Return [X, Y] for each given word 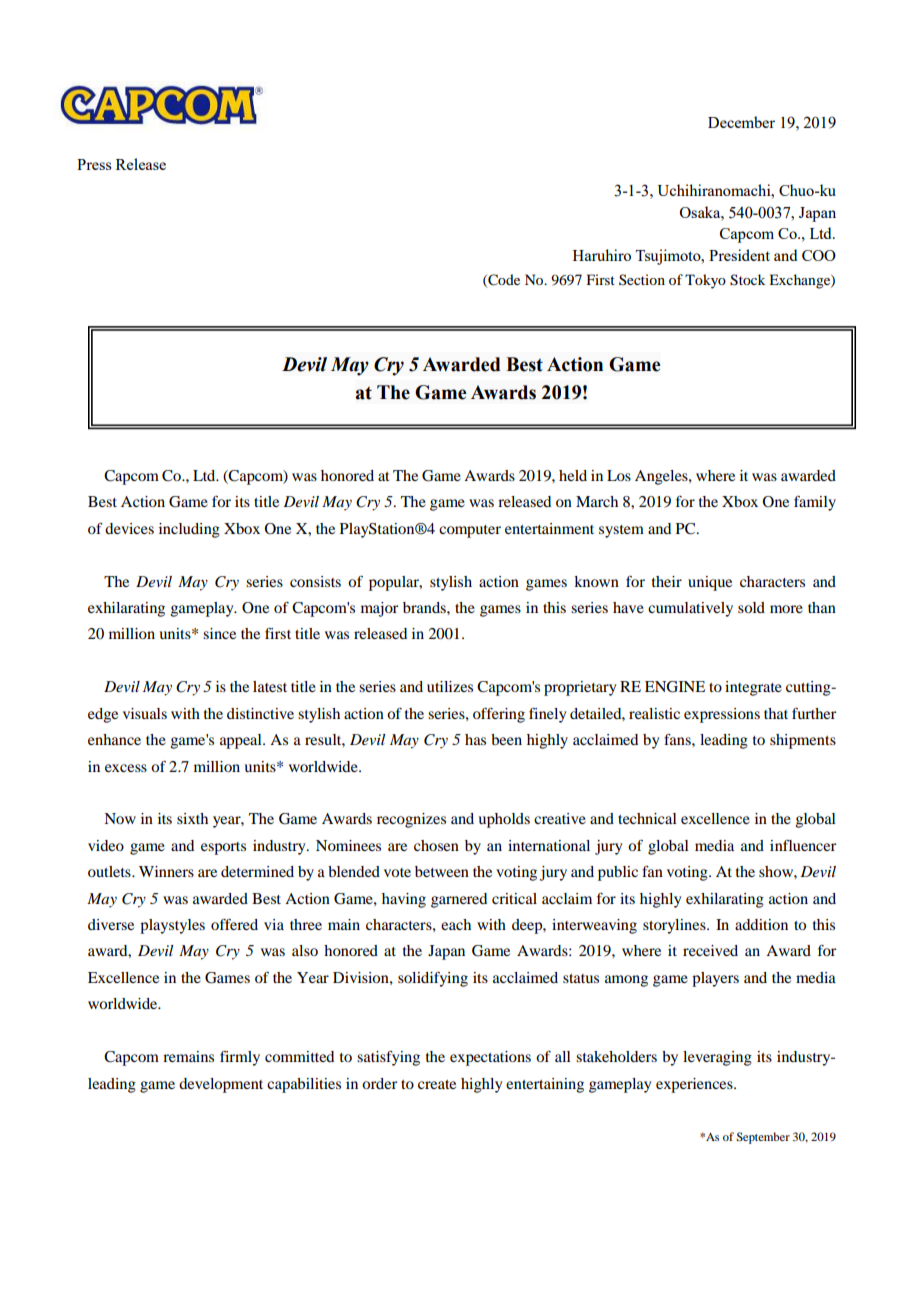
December [741, 122]
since [219, 633]
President [739, 255]
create [437, 1084]
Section [642, 279]
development [221, 1085]
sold [751, 607]
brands [425, 607]
